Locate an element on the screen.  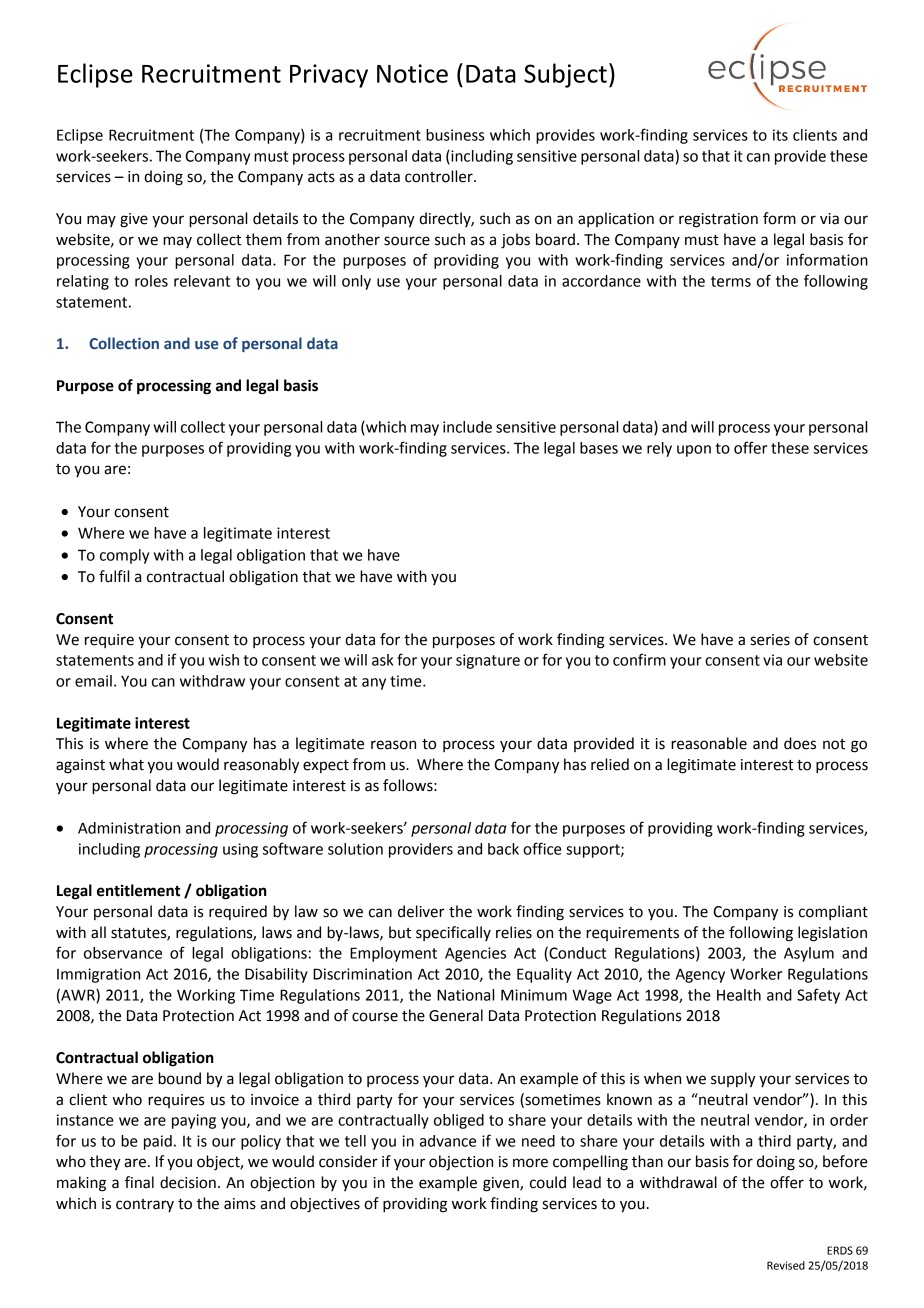
signature is located at coordinates (488, 661).
